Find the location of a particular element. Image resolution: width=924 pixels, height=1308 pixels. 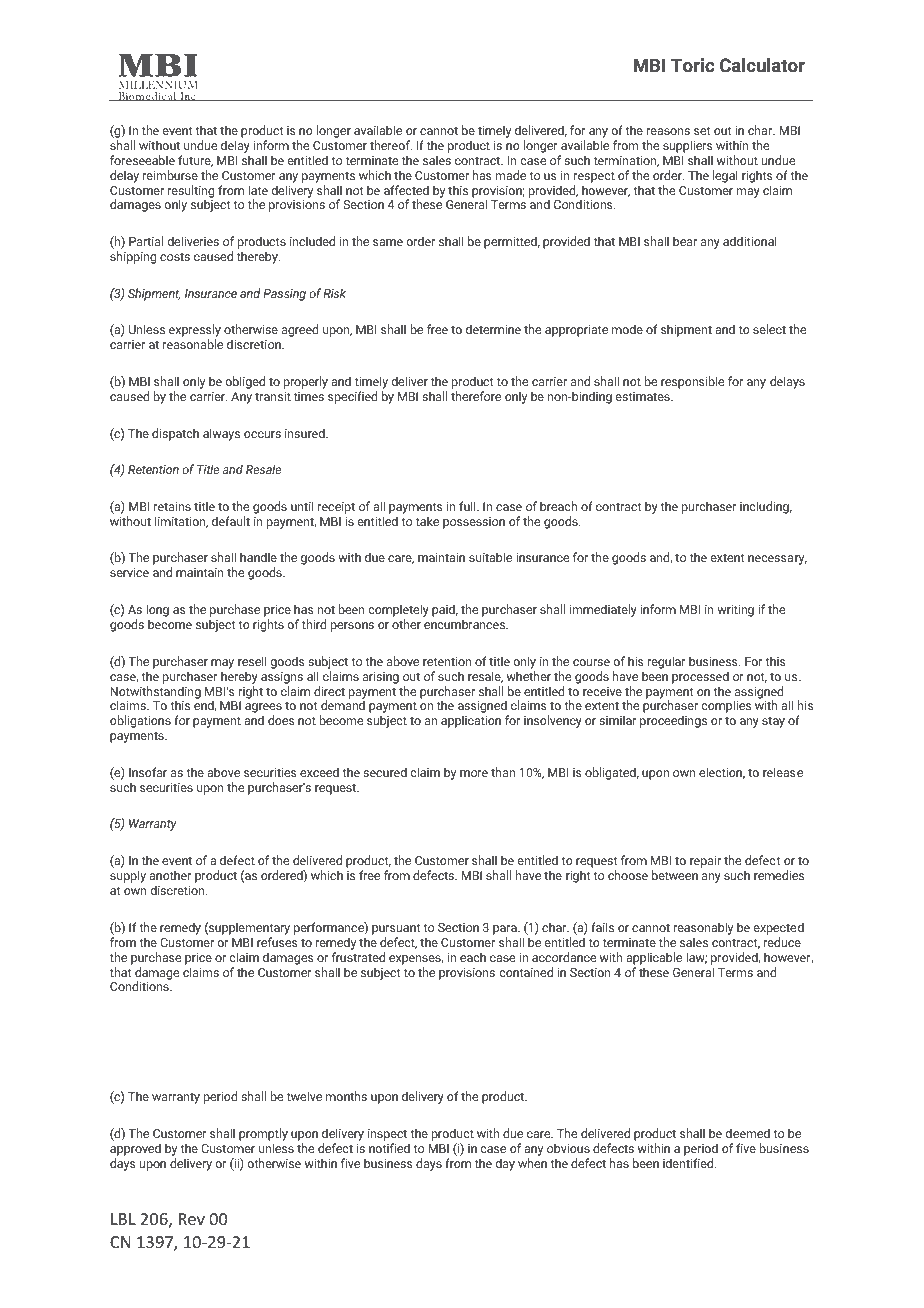

always is located at coordinates (221, 434).
